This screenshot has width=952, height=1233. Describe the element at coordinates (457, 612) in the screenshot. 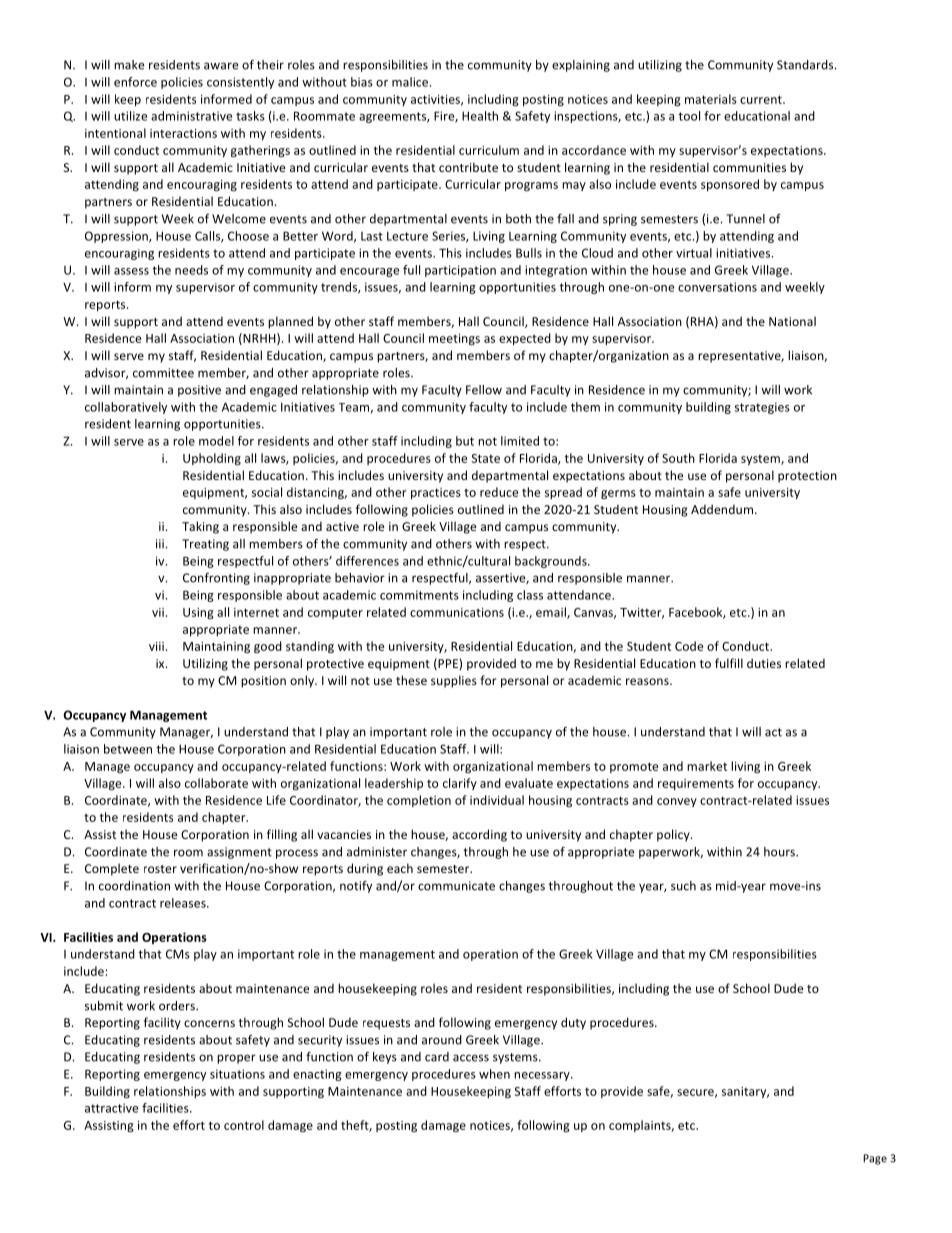

I see `communications` at that location.
